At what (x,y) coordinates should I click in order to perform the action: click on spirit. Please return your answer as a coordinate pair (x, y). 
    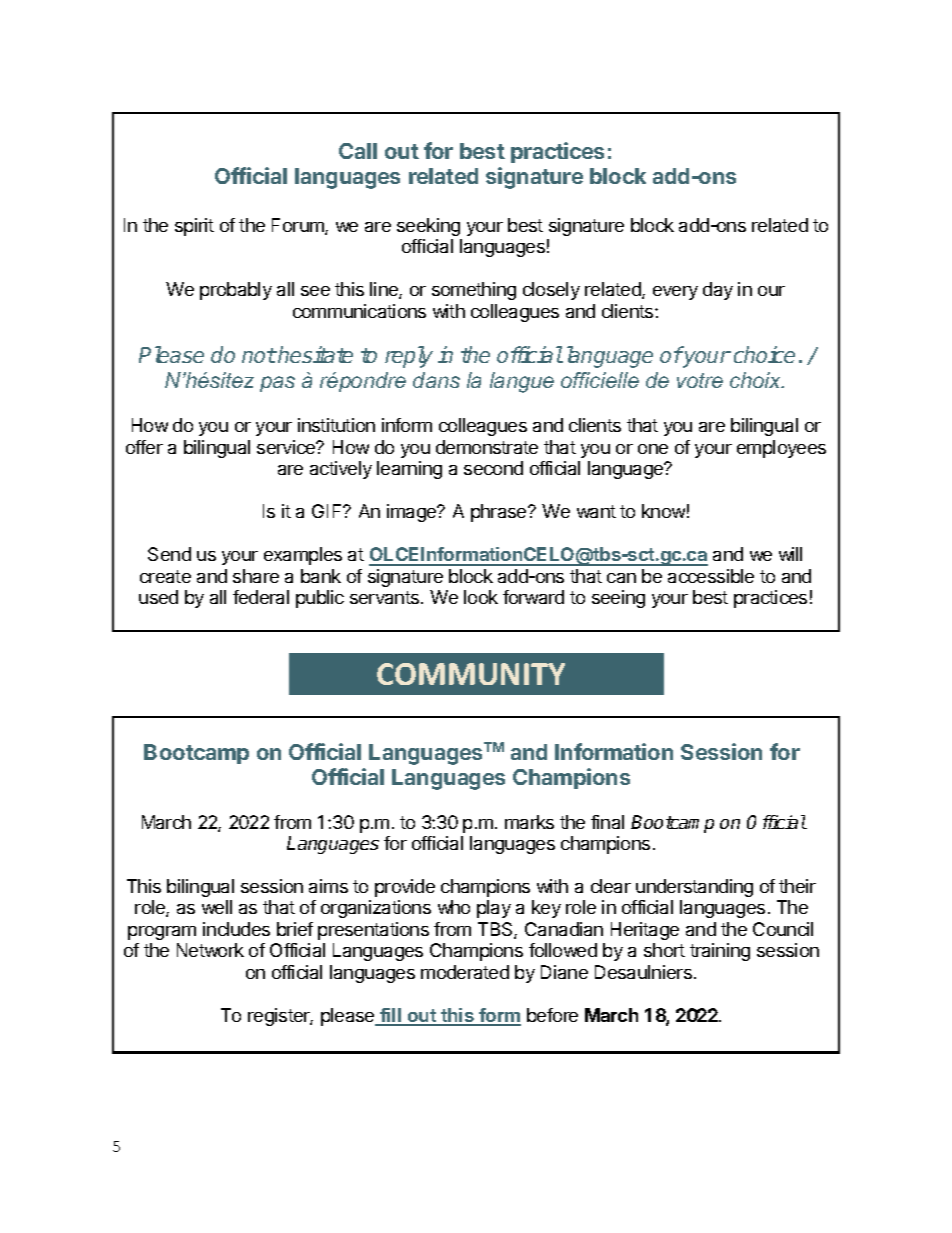
    Looking at the image, I should click on (194, 227).
